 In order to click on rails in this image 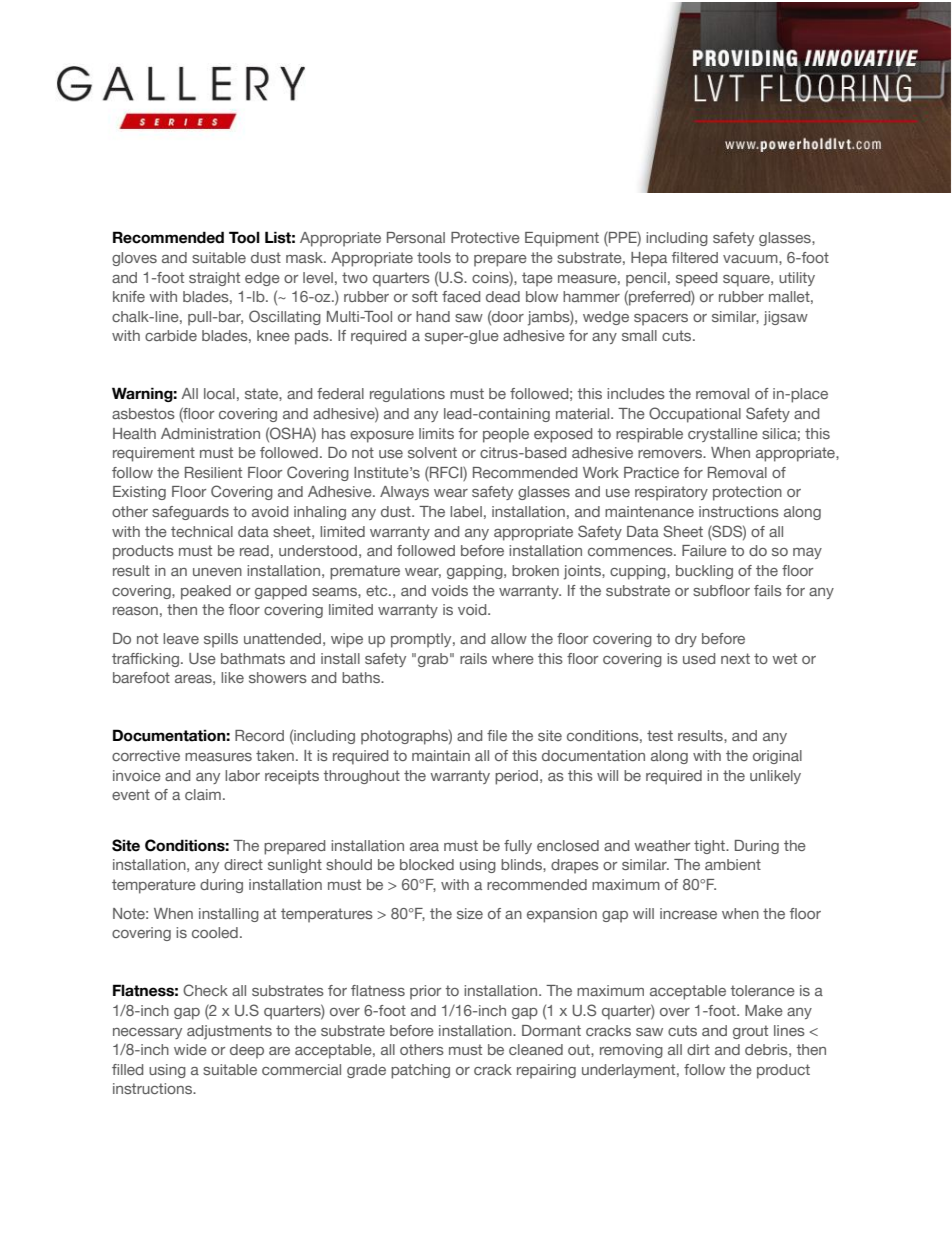, I will do `click(473, 658)`.
